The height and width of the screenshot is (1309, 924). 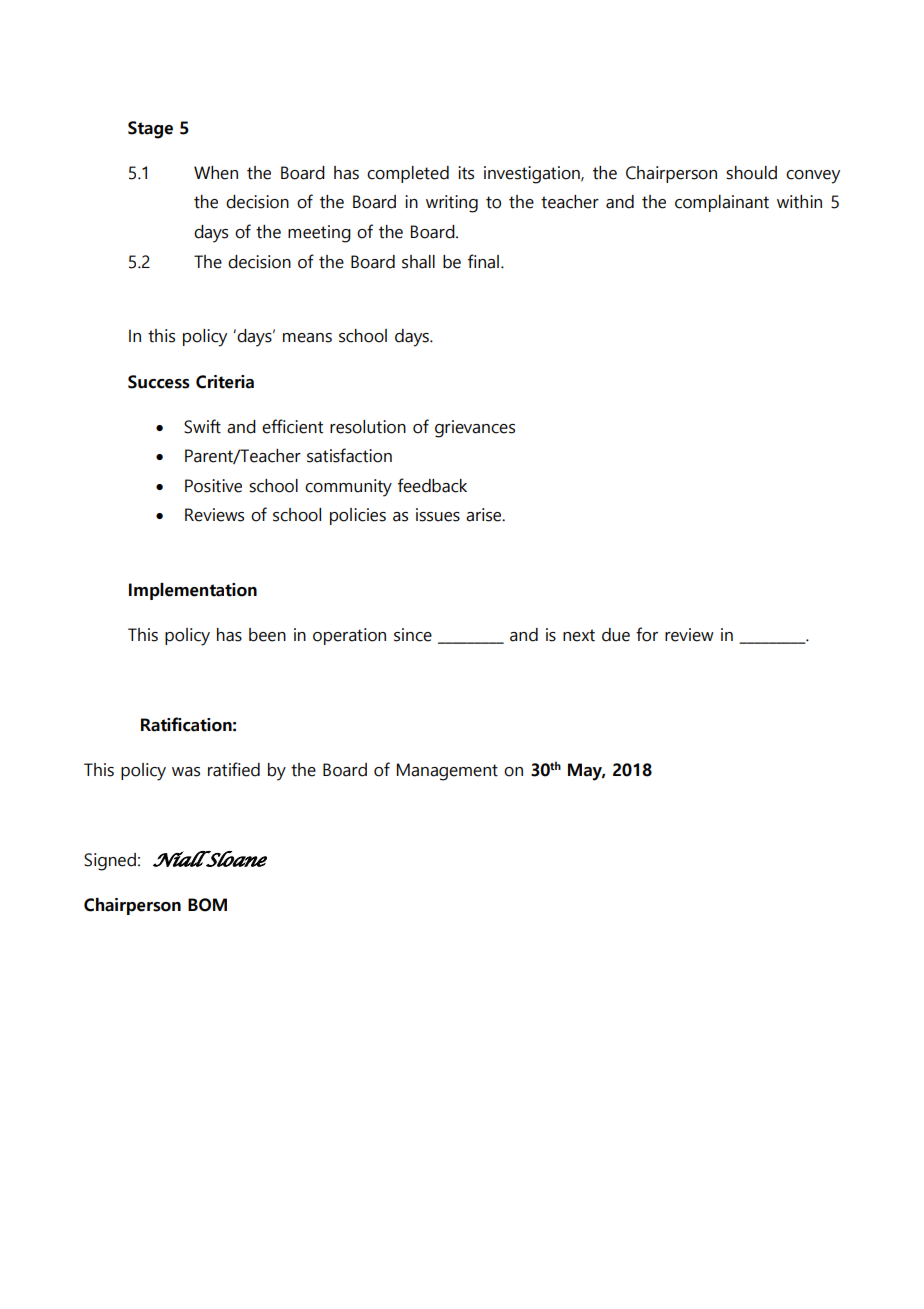 I want to click on since, so click(x=413, y=635).
